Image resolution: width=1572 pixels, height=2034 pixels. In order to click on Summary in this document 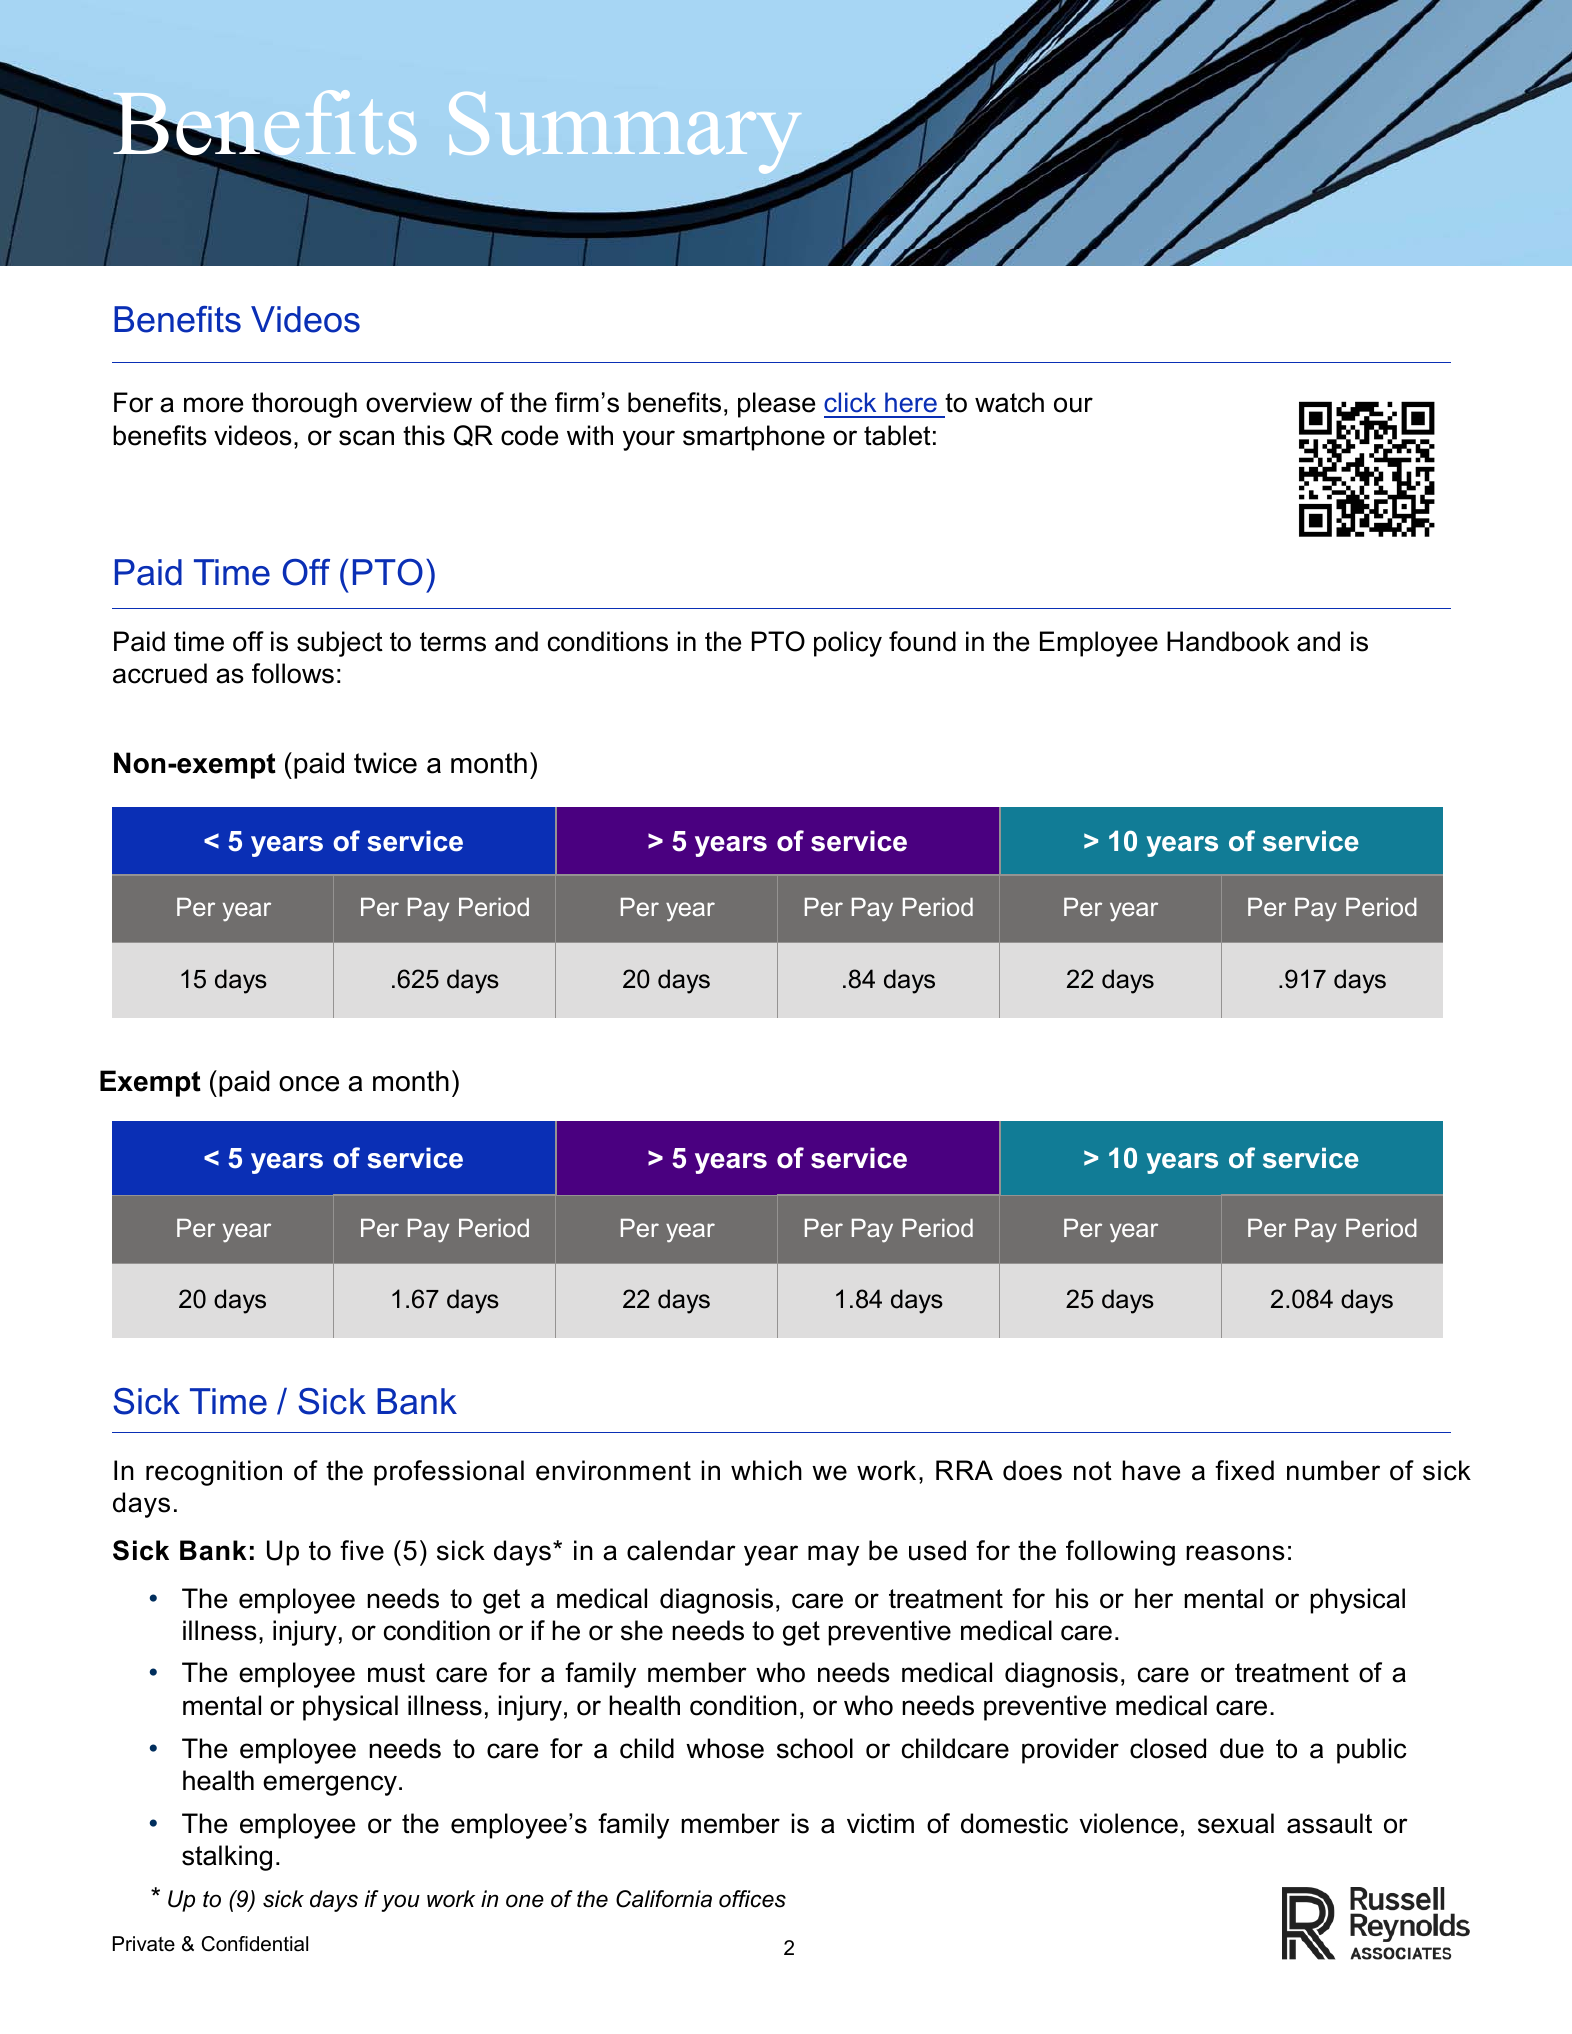, I will do `click(627, 134)`.
